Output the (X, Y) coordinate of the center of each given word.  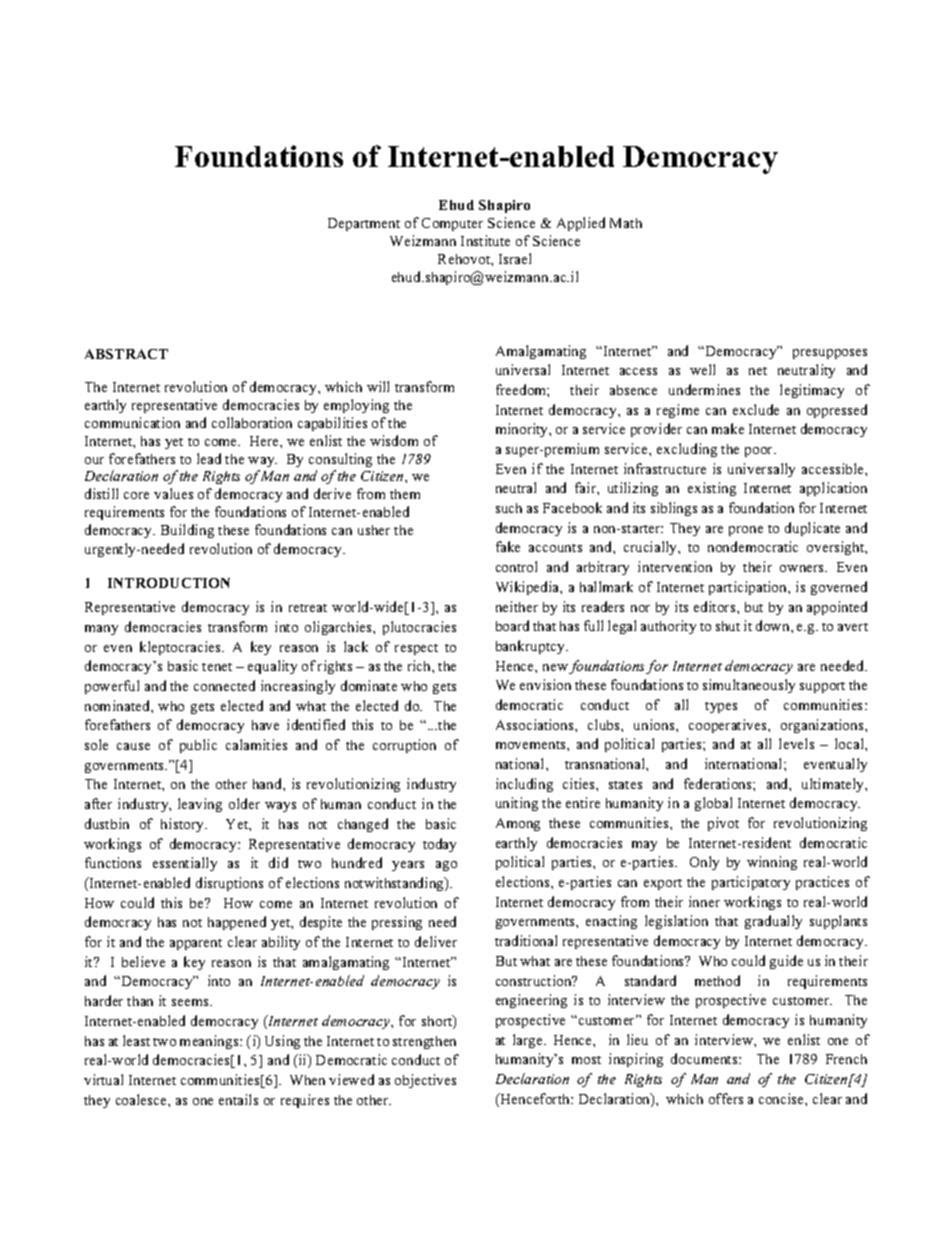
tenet (217, 667)
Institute (485, 240)
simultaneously (749, 686)
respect (416, 649)
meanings (210, 1042)
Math (626, 223)
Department (364, 224)
